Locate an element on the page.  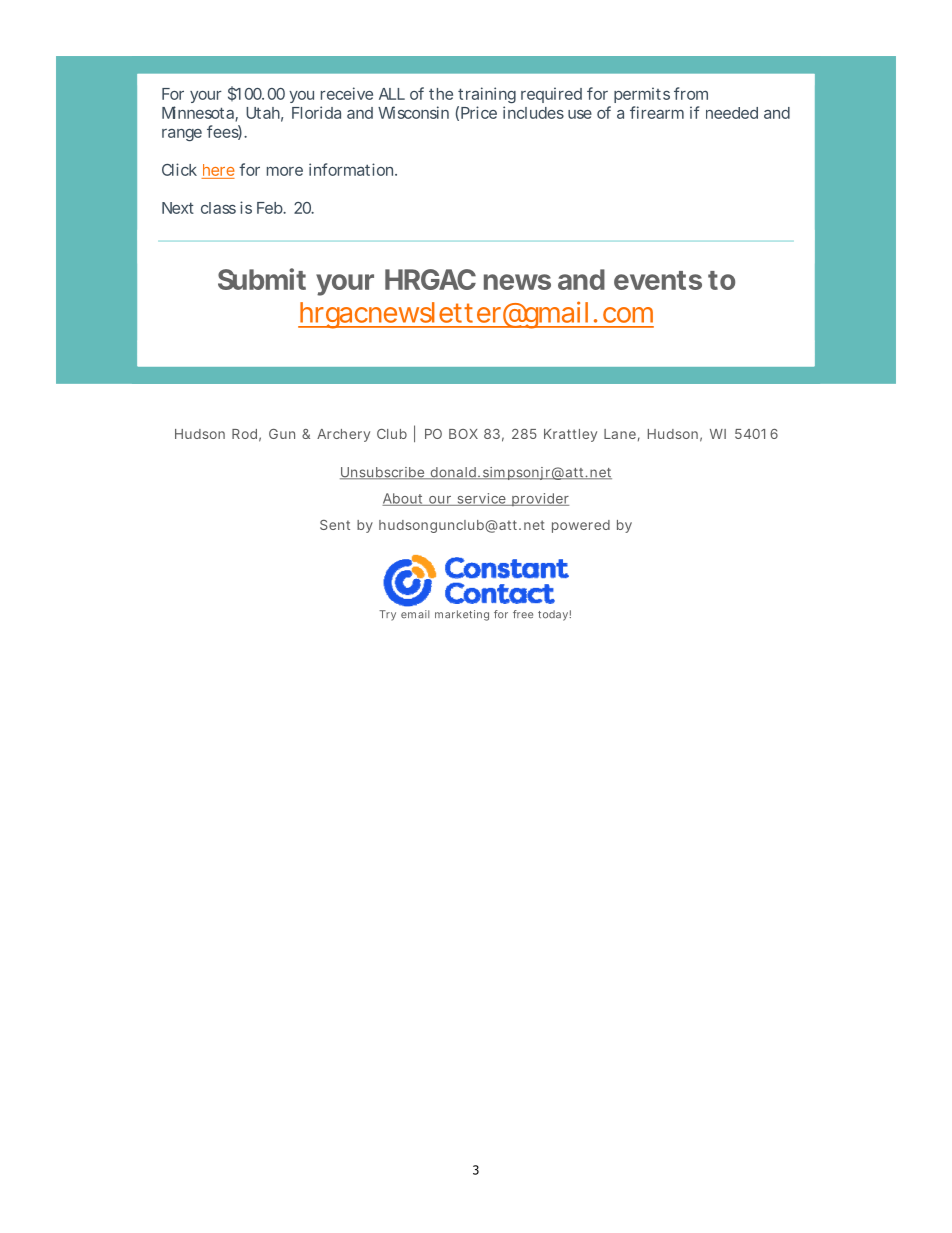
Price is located at coordinates (479, 112).
